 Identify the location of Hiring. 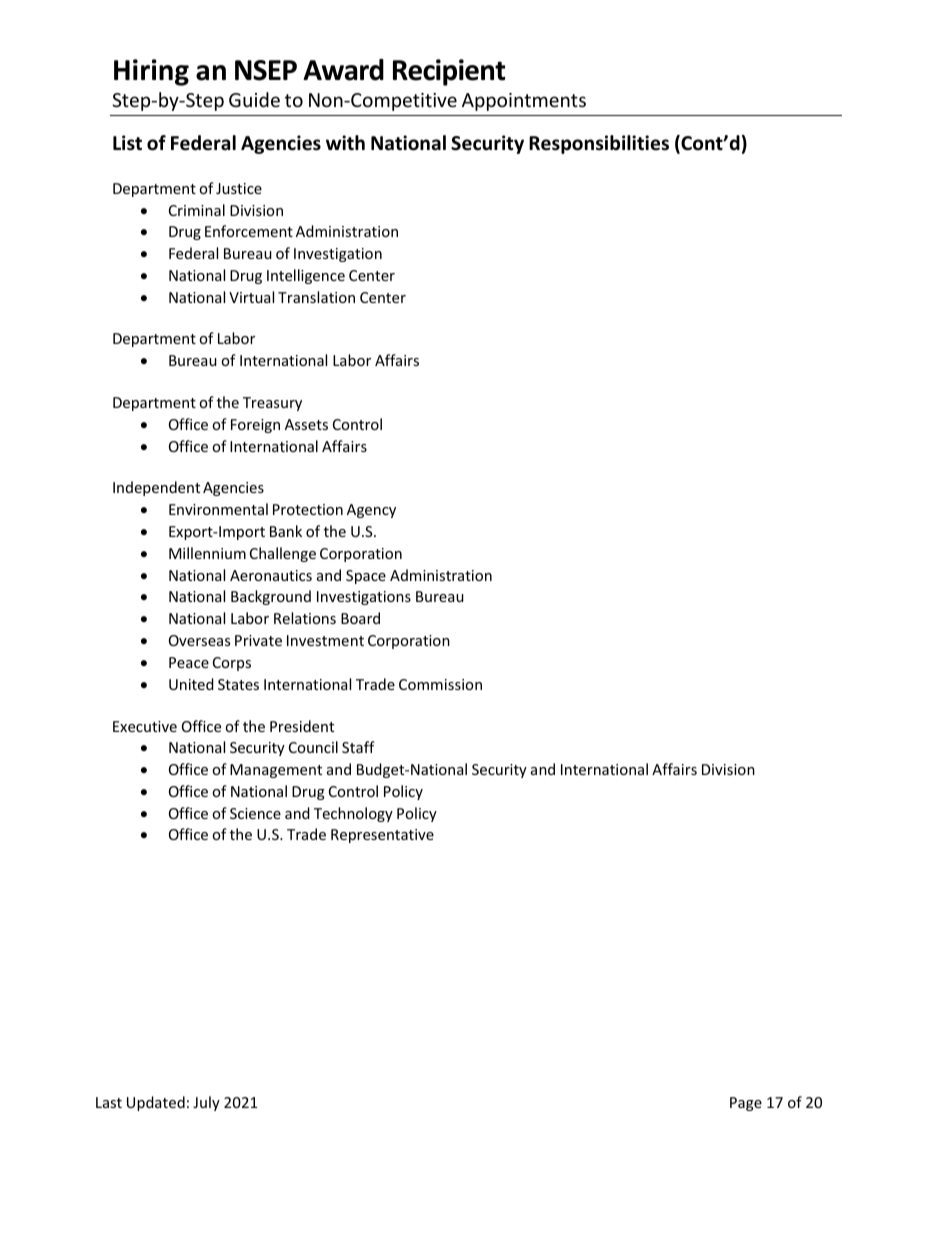
(151, 72).
